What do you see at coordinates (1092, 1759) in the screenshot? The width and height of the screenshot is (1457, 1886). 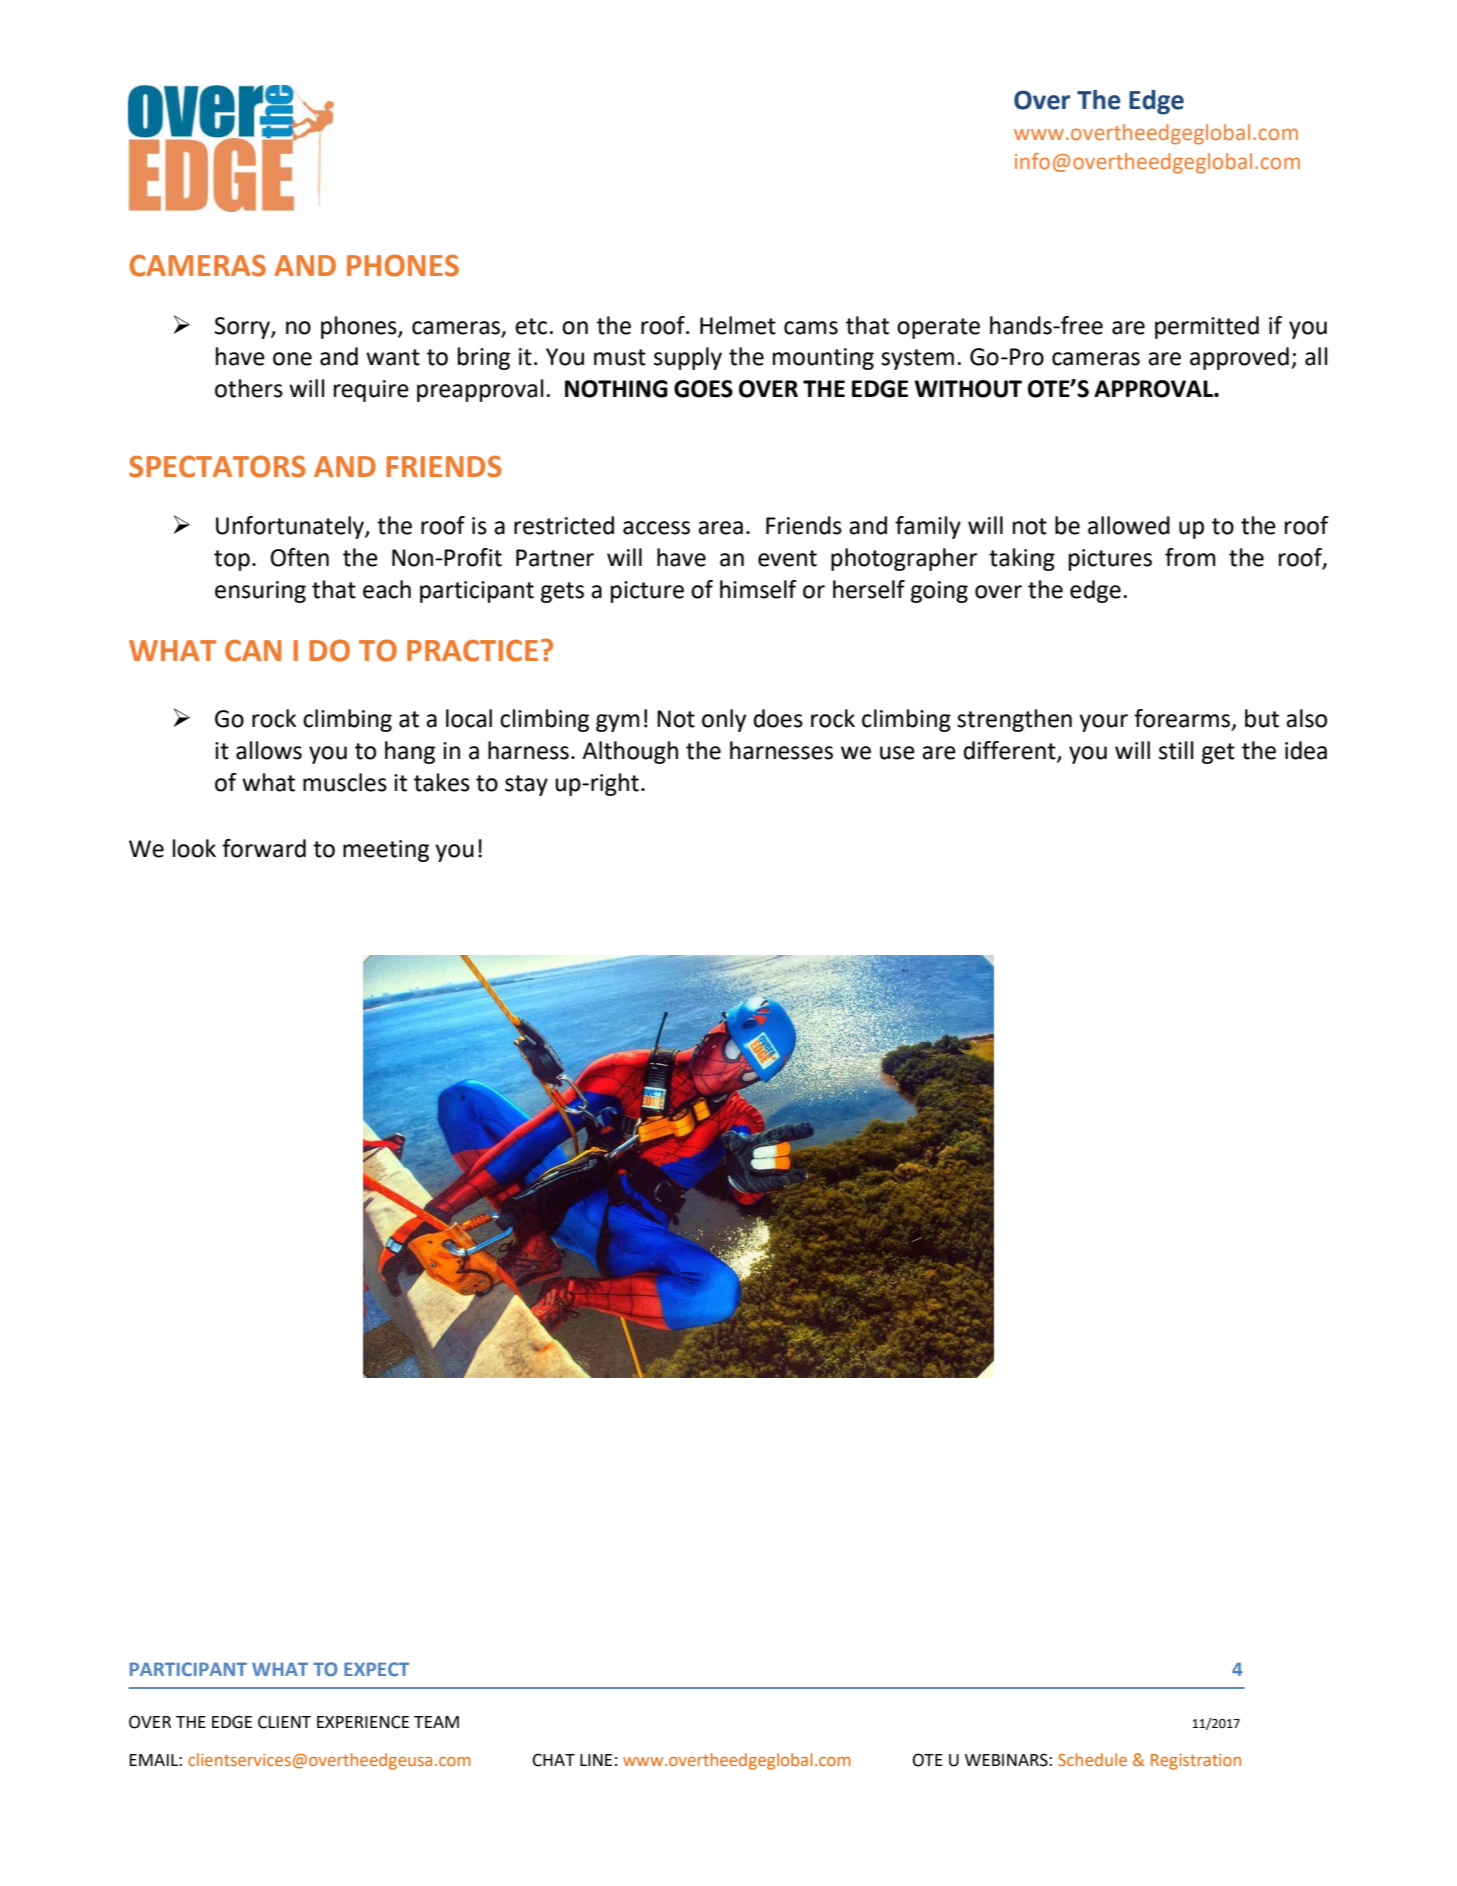 I see `Schedule` at bounding box center [1092, 1759].
